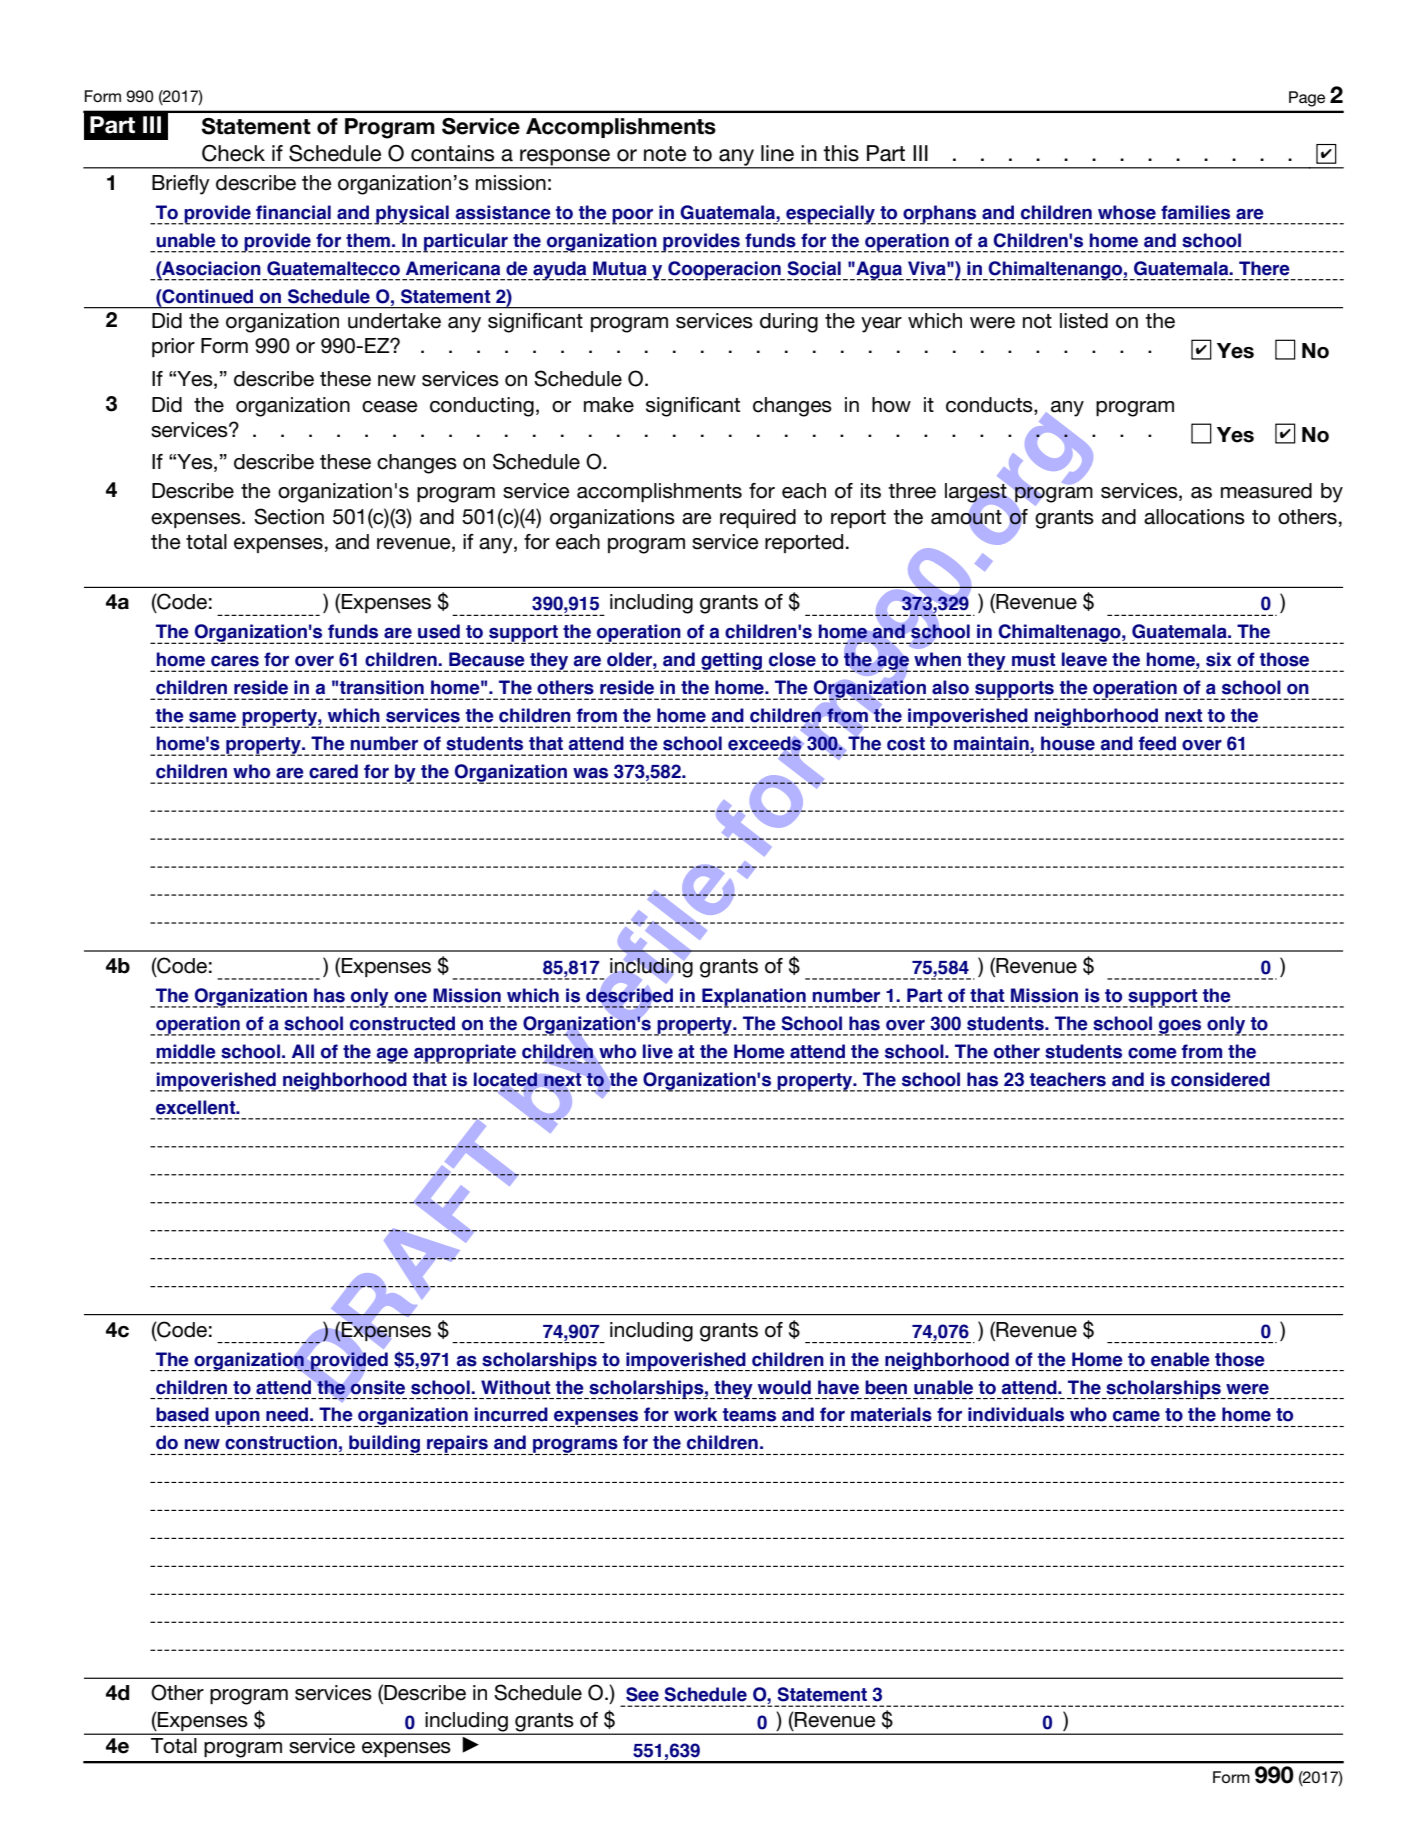 The width and height of the document is (1427, 1846). What do you see at coordinates (1136, 1416) in the document?
I see `came` at bounding box center [1136, 1416].
